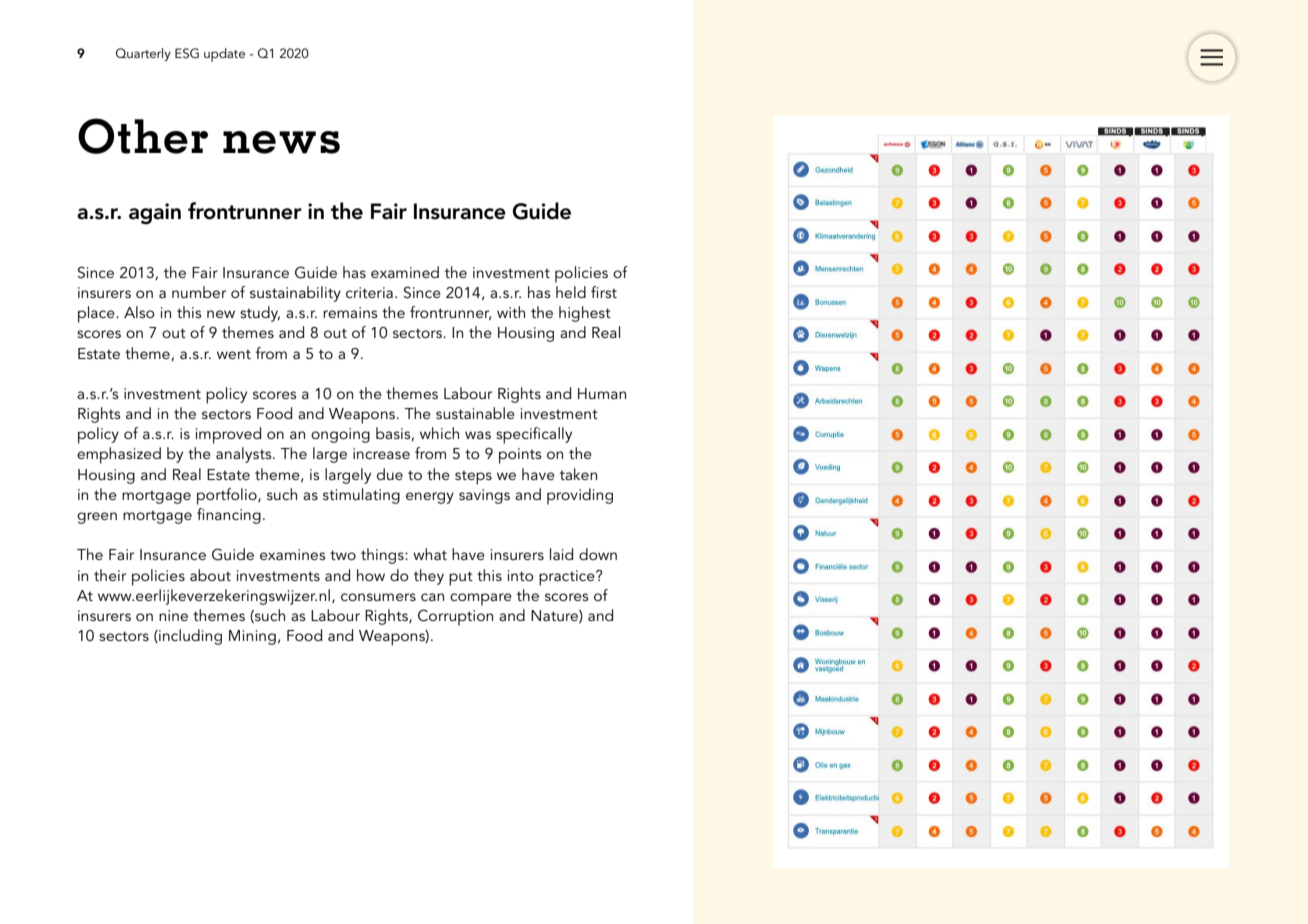  What do you see at coordinates (143, 54) in the screenshot?
I see `Quarterly` at bounding box center [143, 54].
